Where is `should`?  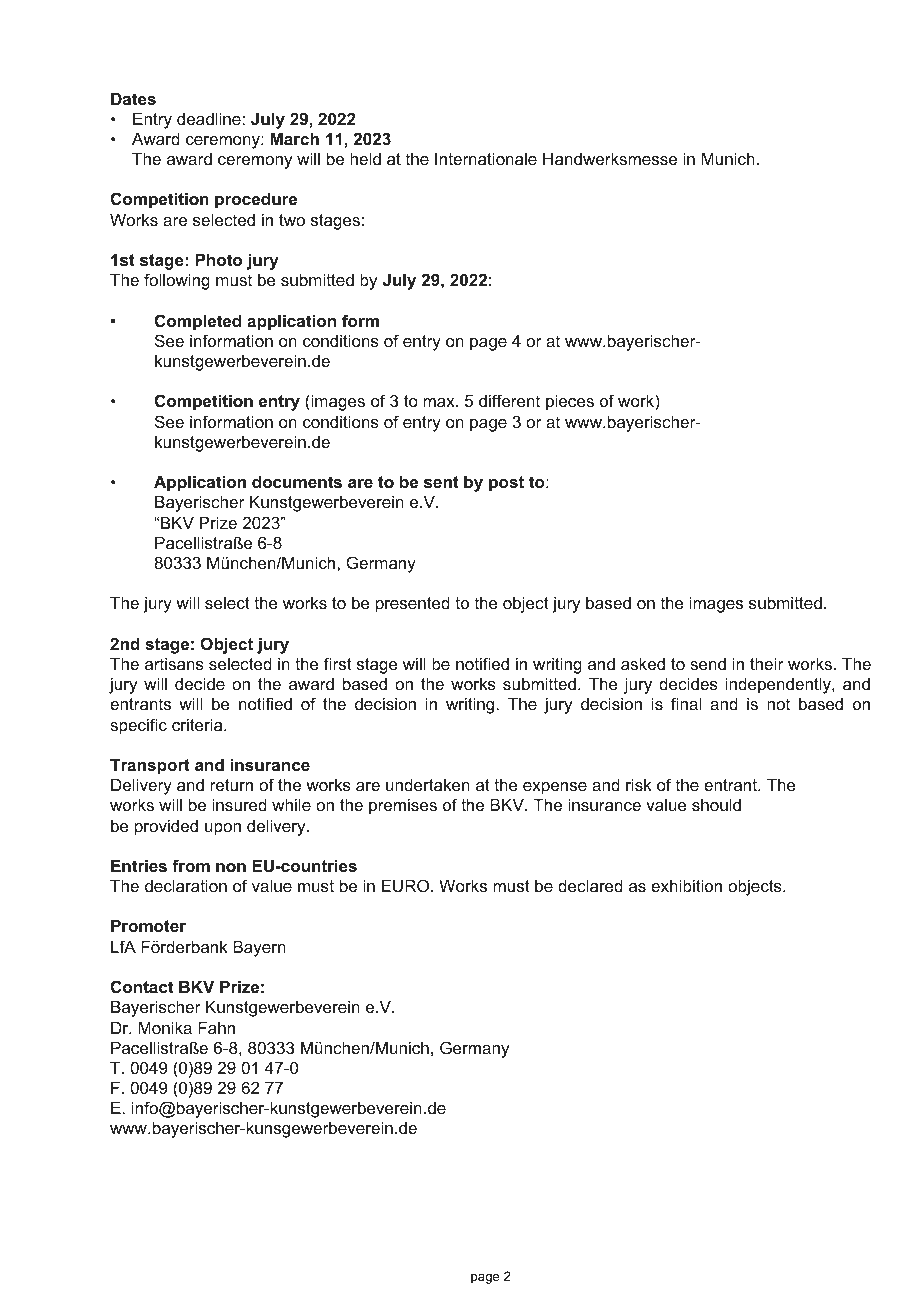
should is located at coordinates (716, 804).
